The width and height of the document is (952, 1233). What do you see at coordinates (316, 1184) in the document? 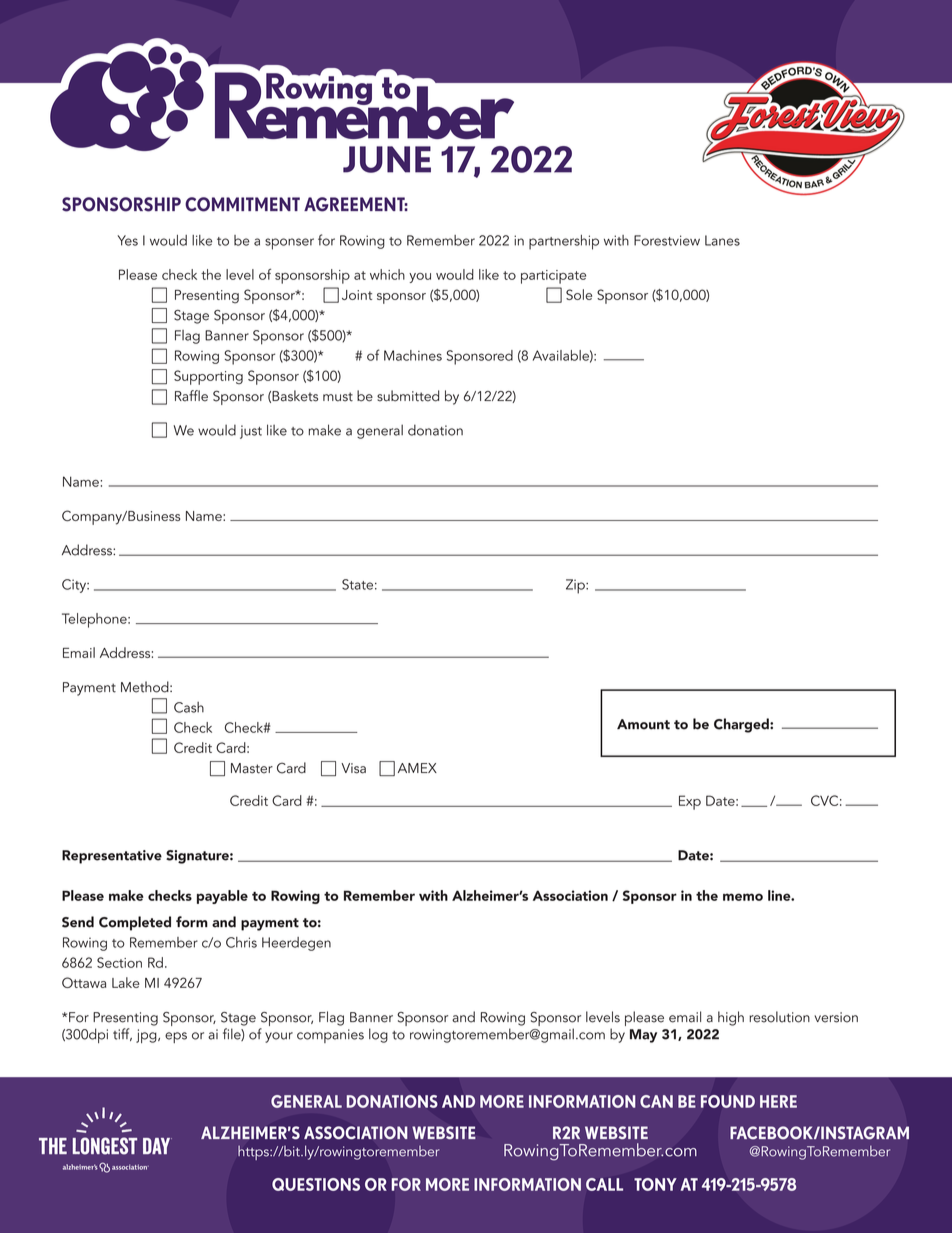
I see `QUESTIONS` at bounding box center [316, 1184].
